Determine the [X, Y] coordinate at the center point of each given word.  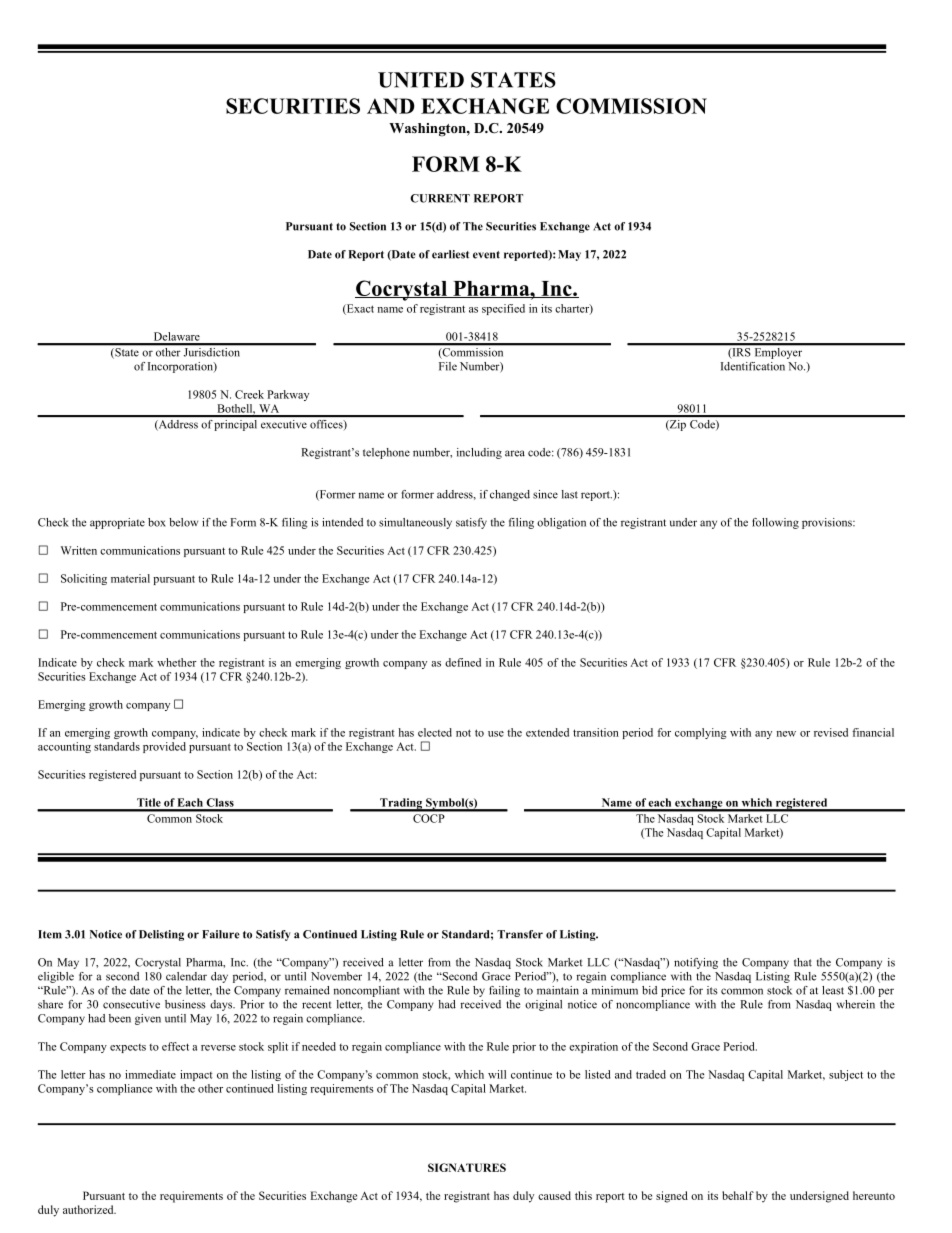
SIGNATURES [467, 1167]
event [486, 255]
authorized [89, 1209]
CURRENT [440, 198]
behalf [738, 1195]
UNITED [421, 80]
